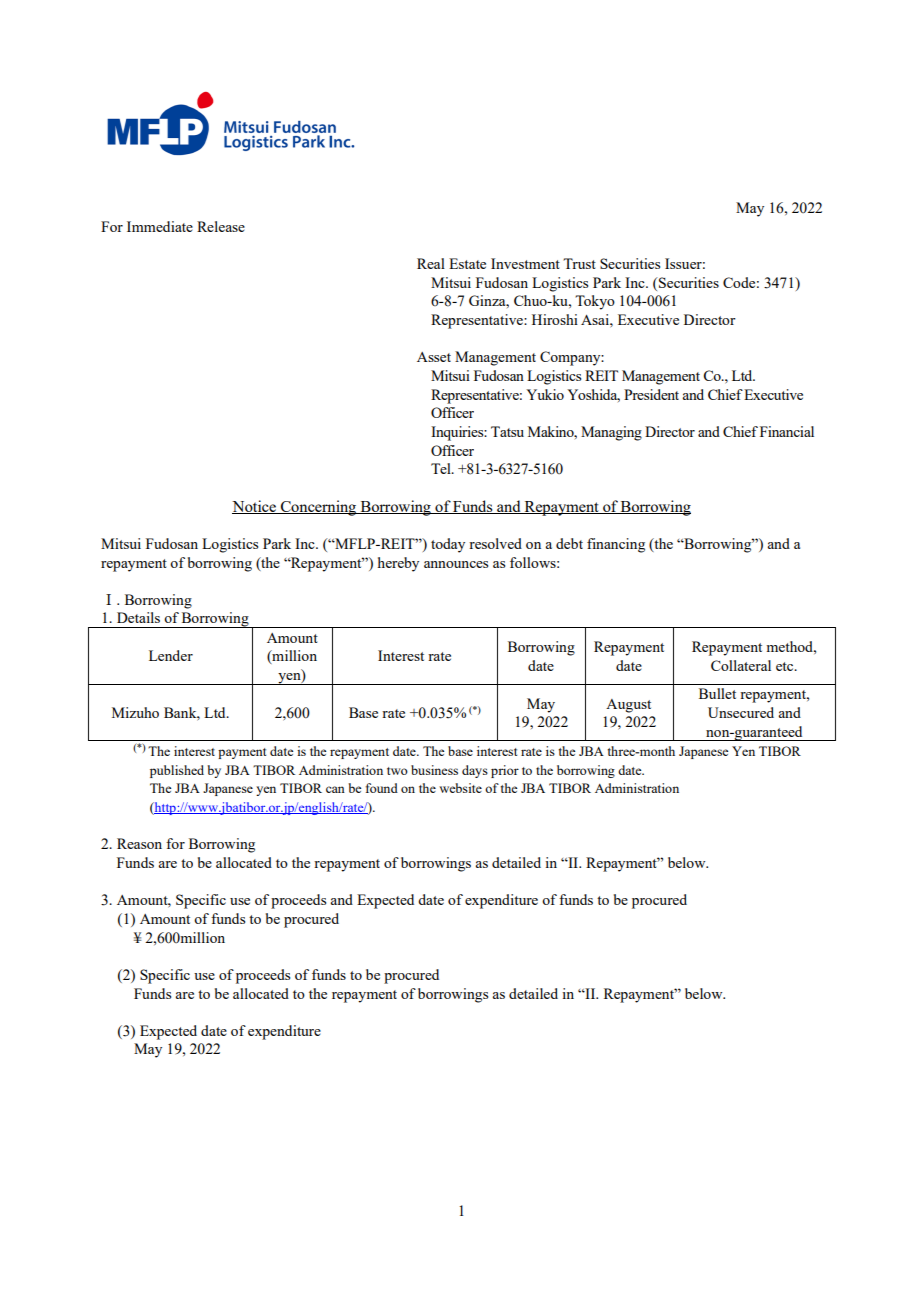 The width and height of the page is (924, 1308). What do you see at coordinates (448, 545) in the page?
I see `today` at bounding box center [448, 545].
